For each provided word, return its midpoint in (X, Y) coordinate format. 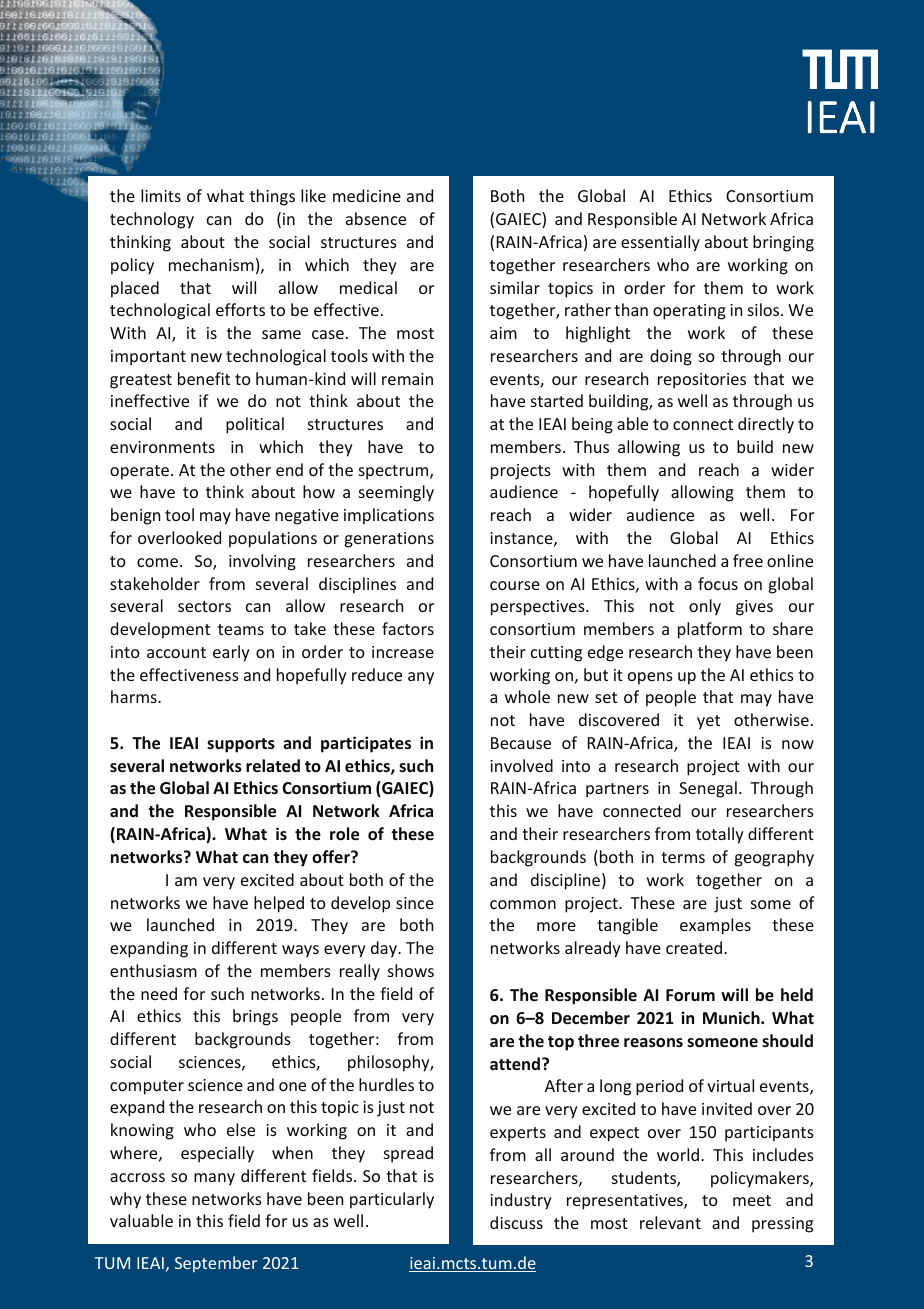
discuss (516, 1222)
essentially (660, 243)
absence (376, 218)
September (216, 1264)
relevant (670, 1222)
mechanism (211, 264)
